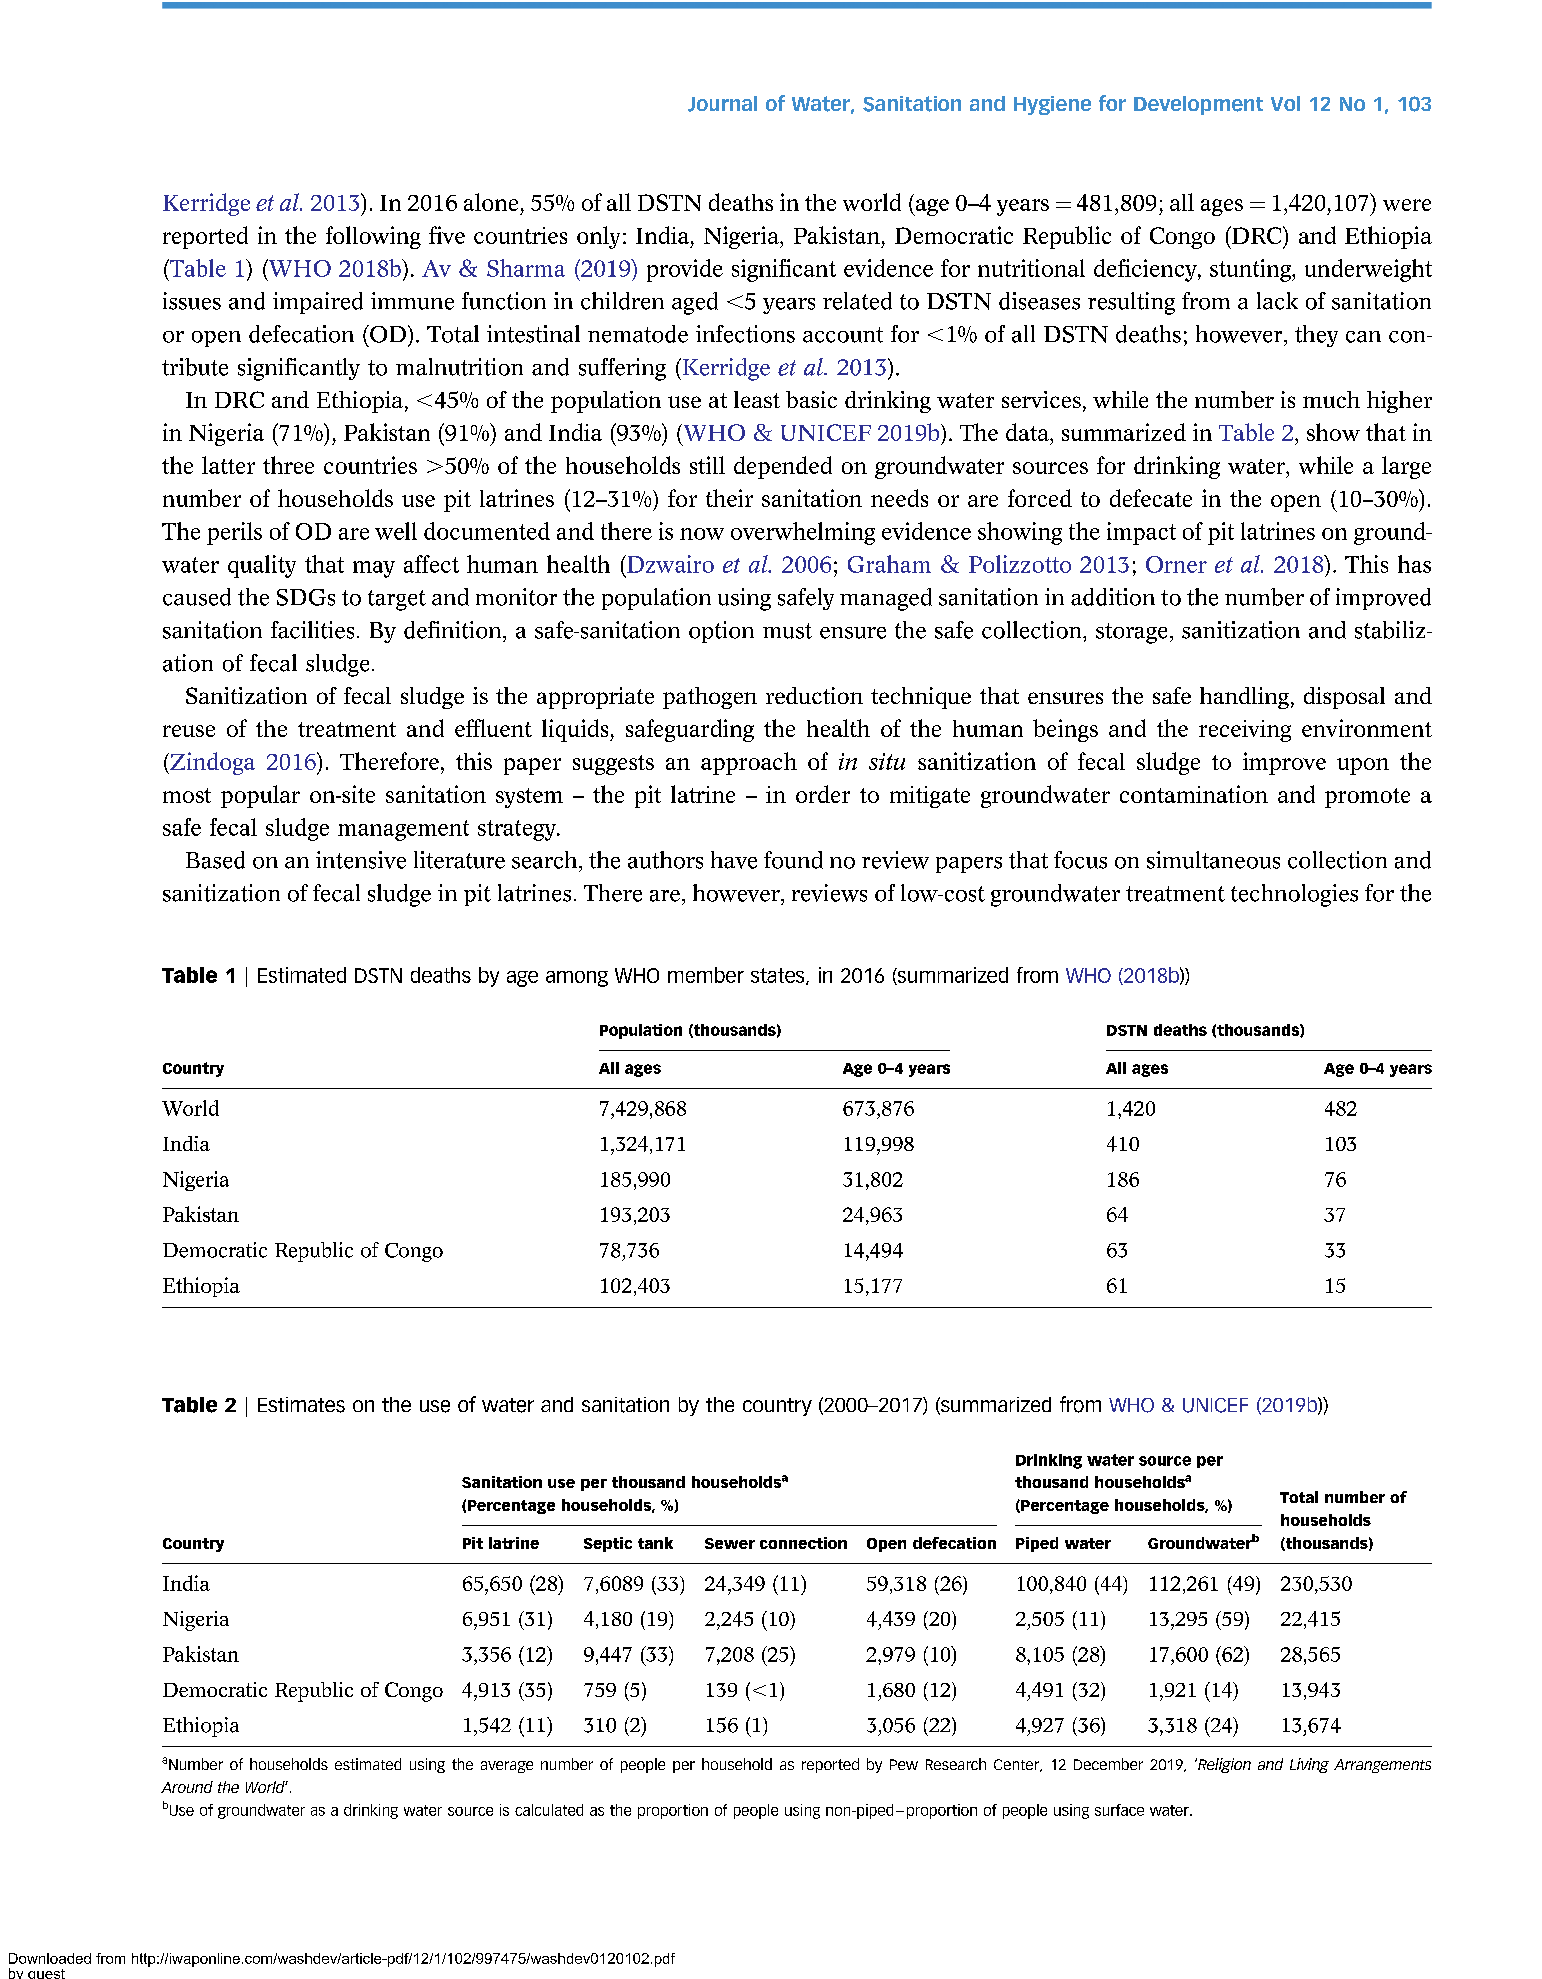 This screenshot has height=1979, width=1542. I want to click on following, so click(373, 237).
